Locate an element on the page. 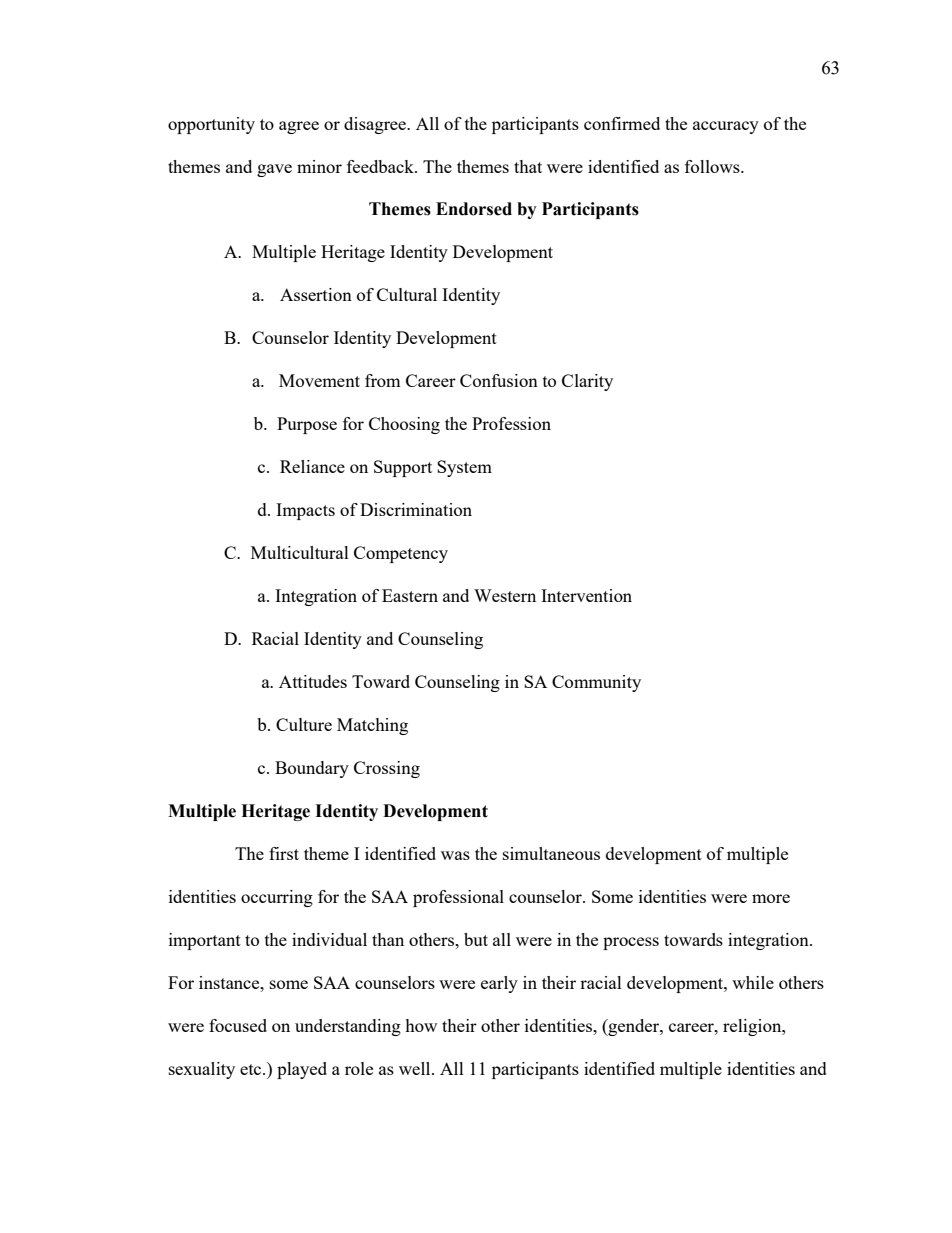 The height and width of the document is (1233, 952). Intervention is located at coordinates (586, 595).
